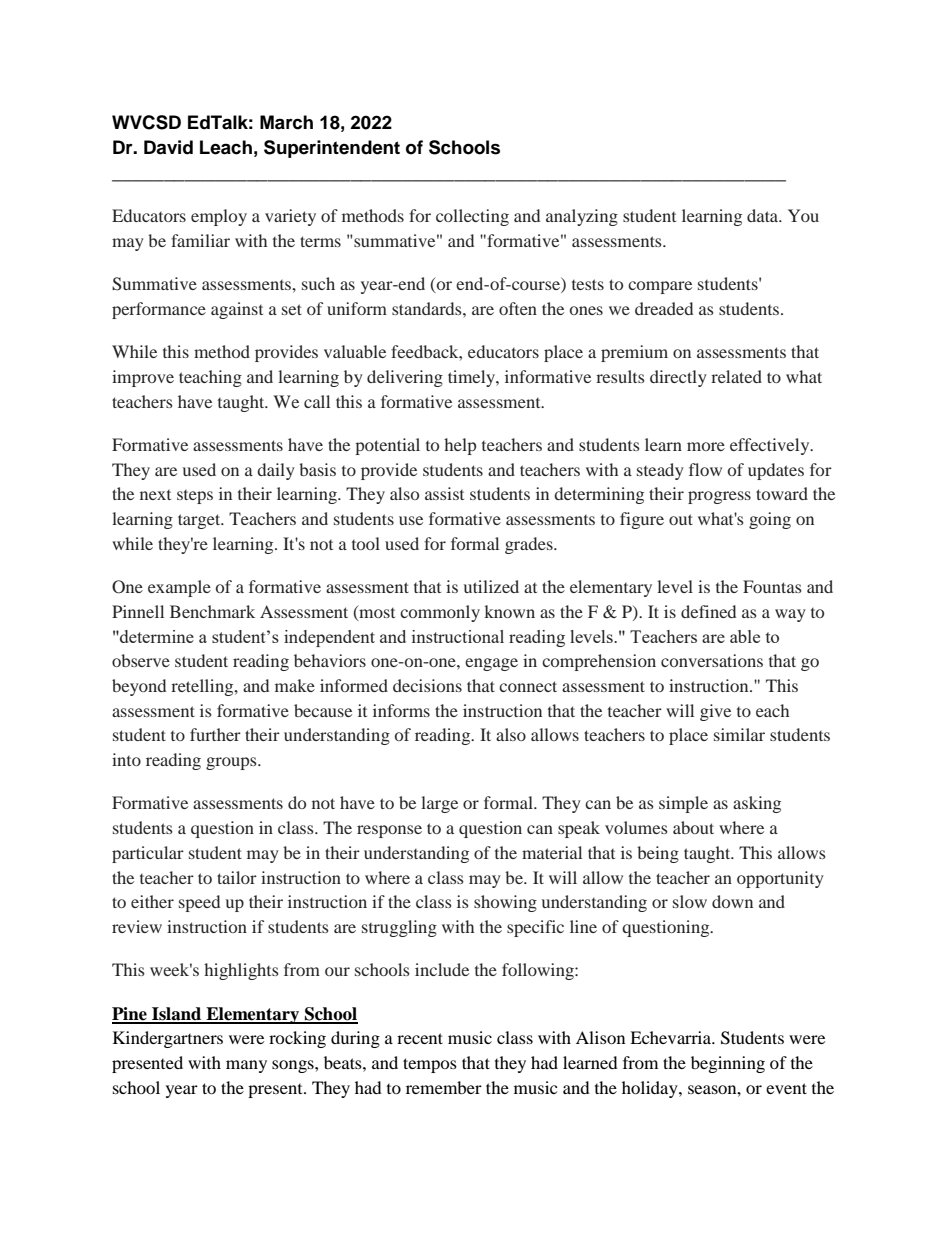 This screenshot has width=952, height=1233. I want to click on Benchmark, so click(212, 611).
